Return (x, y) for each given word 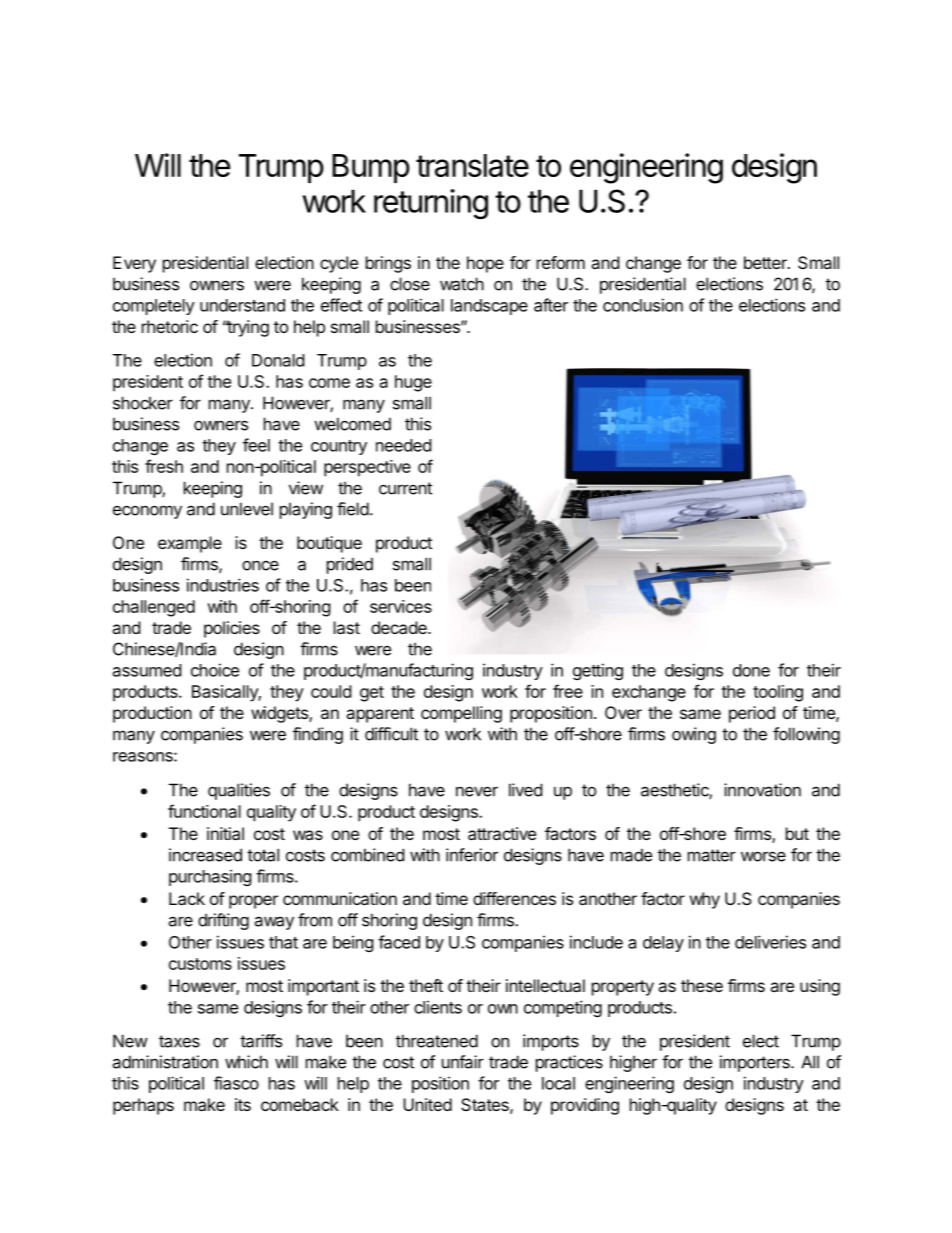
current (405, 488)
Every (134, 264)
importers (756, 1063)
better (766, 262)
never (477, 791)
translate (472, 165)
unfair (463, 1062)
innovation (762, 790)
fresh (164, 466)
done (751, 670)
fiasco (236, 1083)
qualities (239, 791)
